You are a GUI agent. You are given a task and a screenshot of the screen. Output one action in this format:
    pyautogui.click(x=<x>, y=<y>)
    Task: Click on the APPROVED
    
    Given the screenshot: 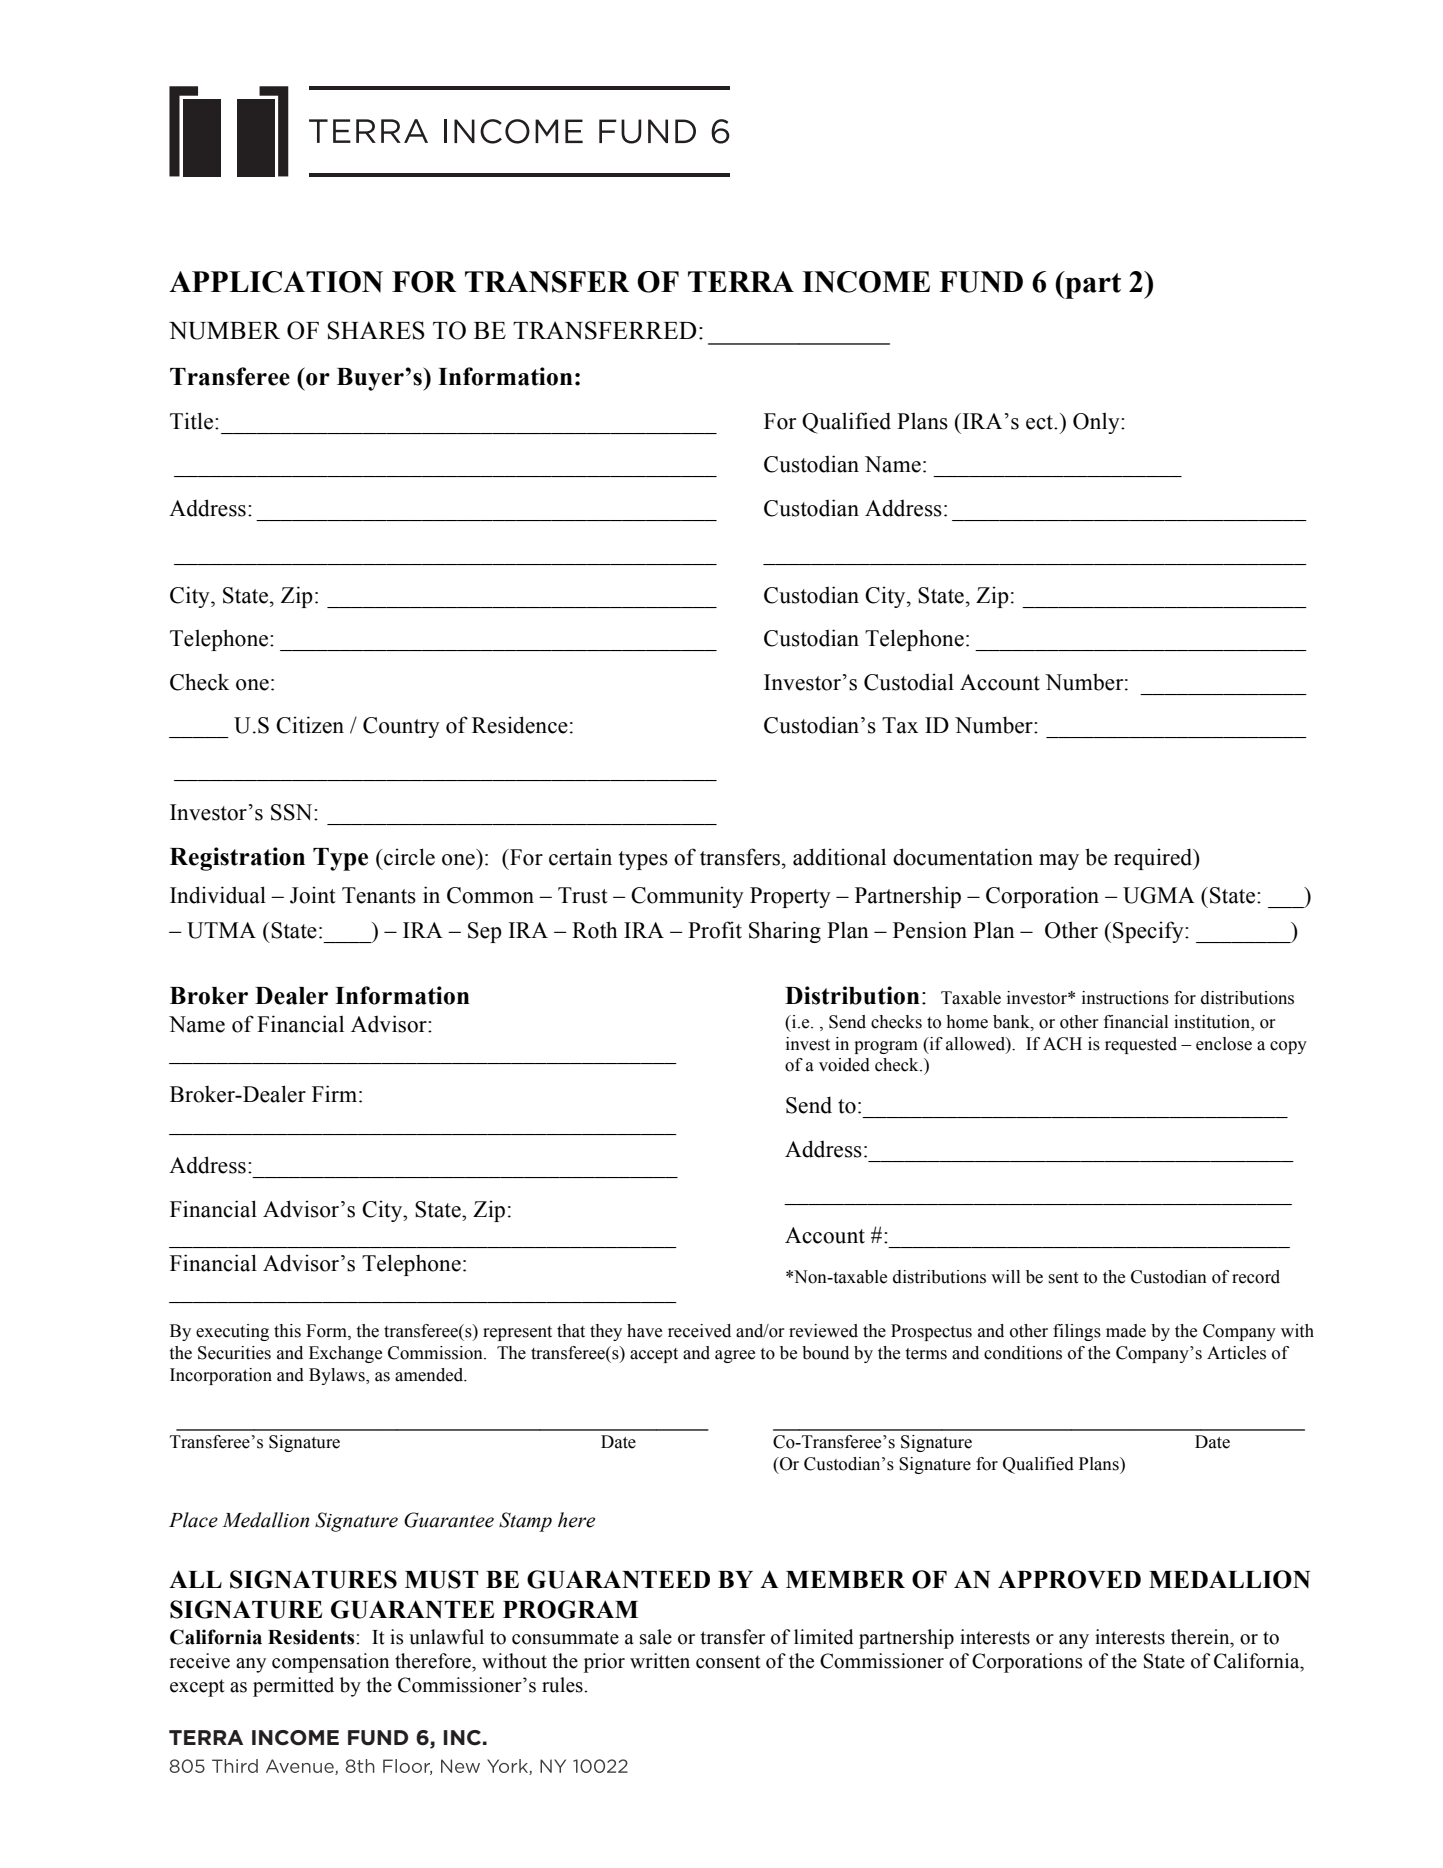 What is the action you would take?
    pyautogui.click(x=1069, y=1579)
